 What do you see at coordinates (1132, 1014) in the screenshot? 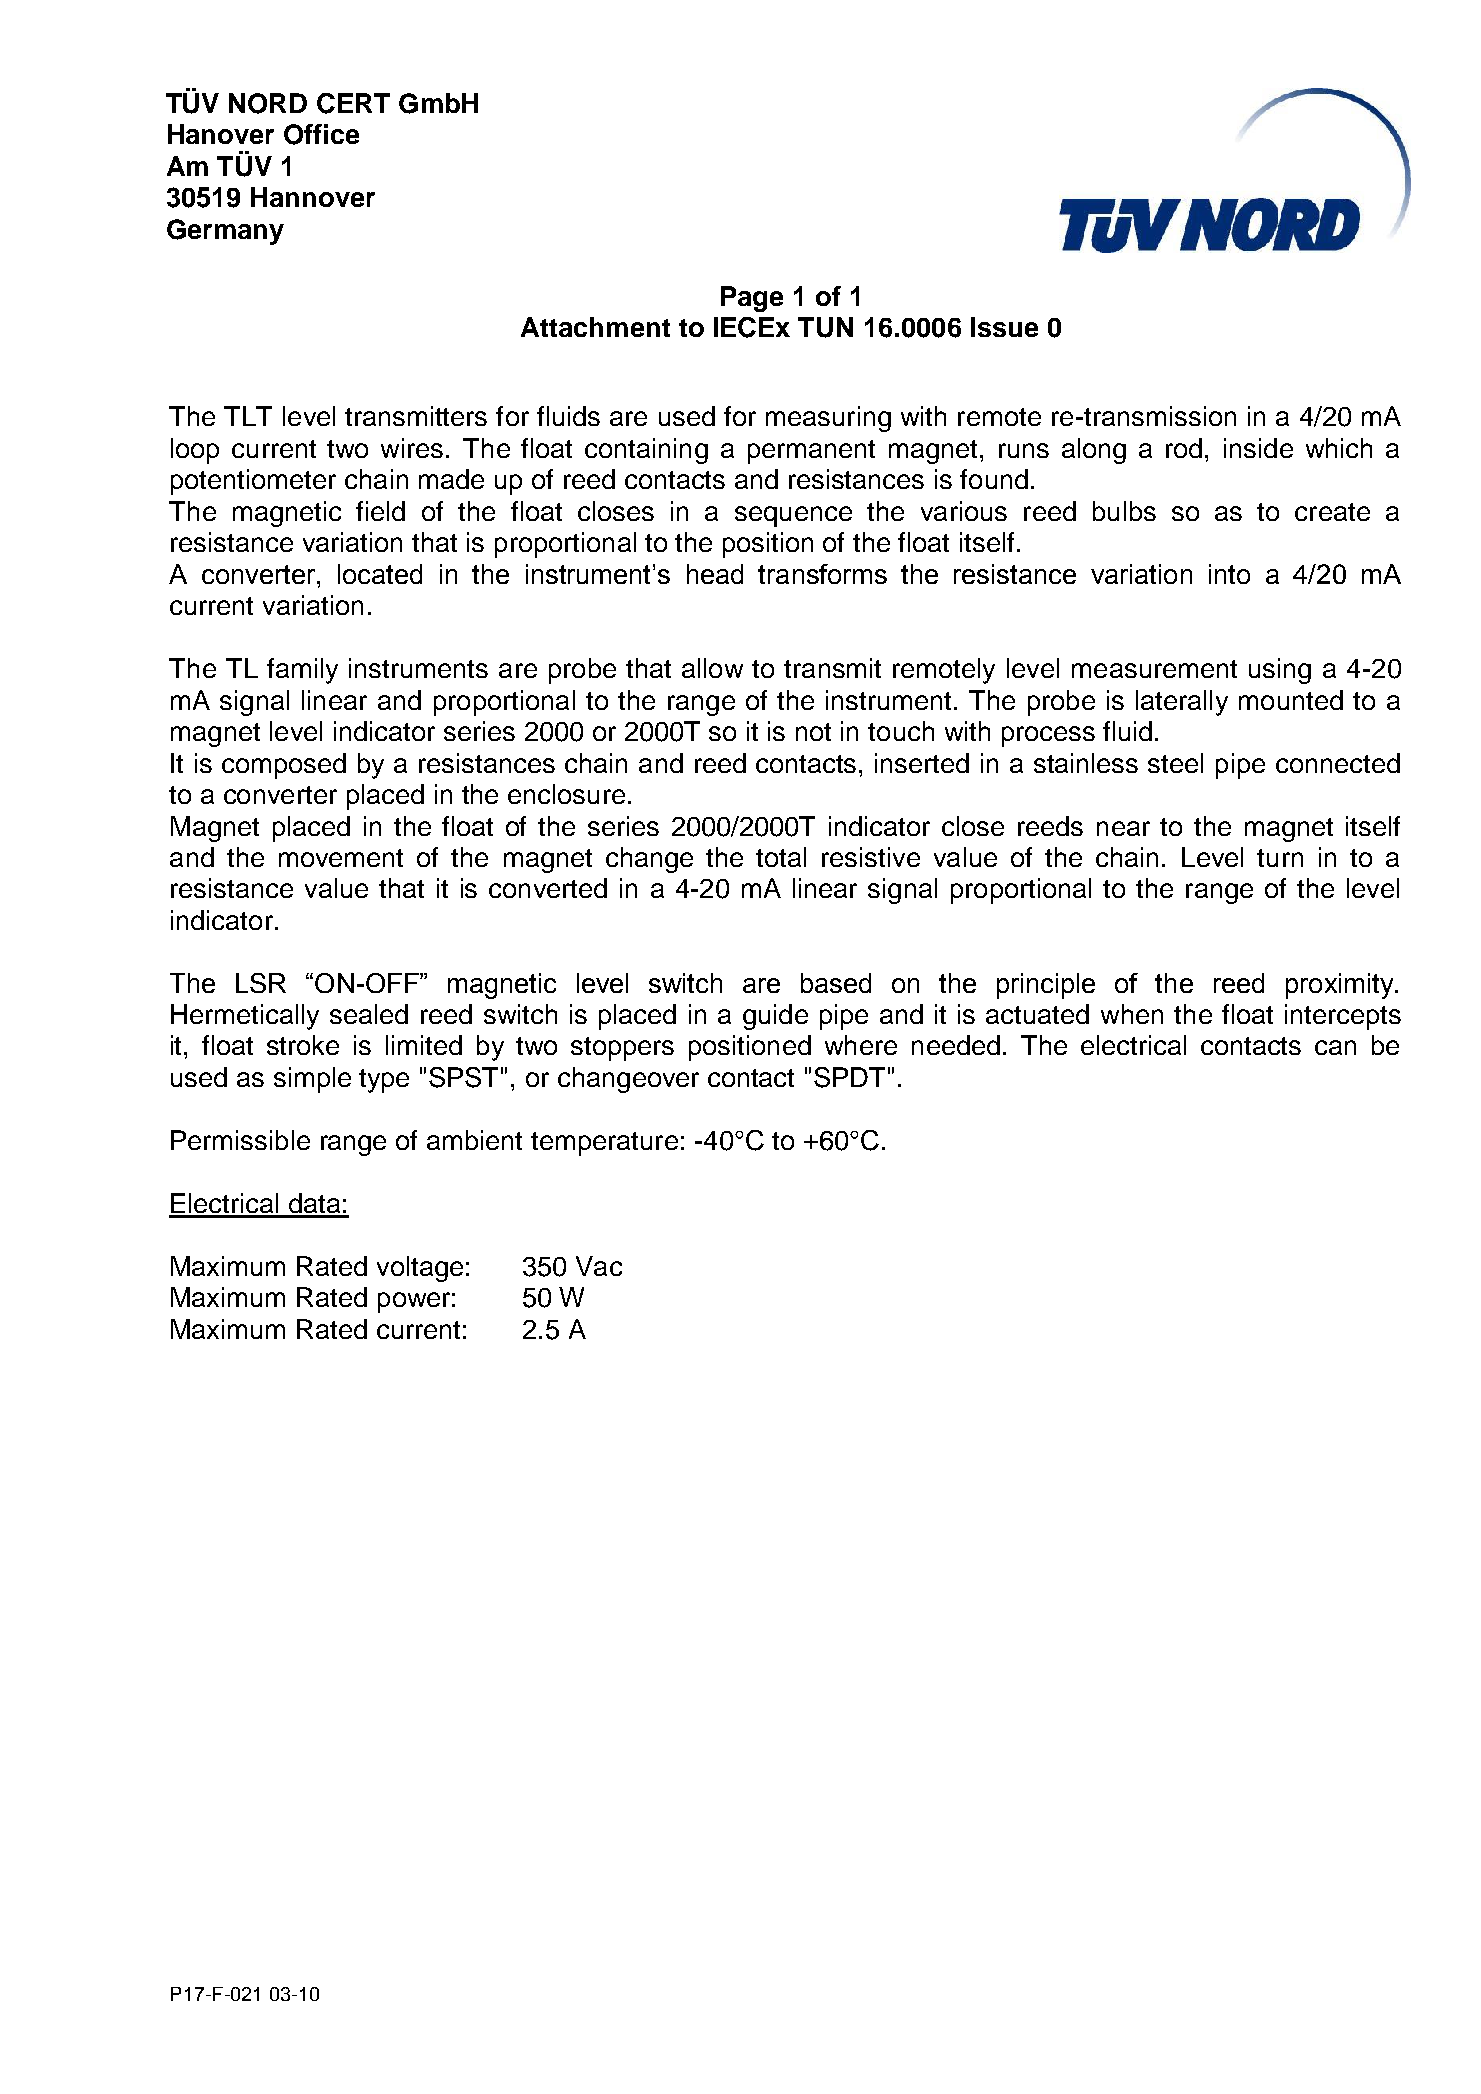
I see `when` at bounding box center [1132, 1014].
